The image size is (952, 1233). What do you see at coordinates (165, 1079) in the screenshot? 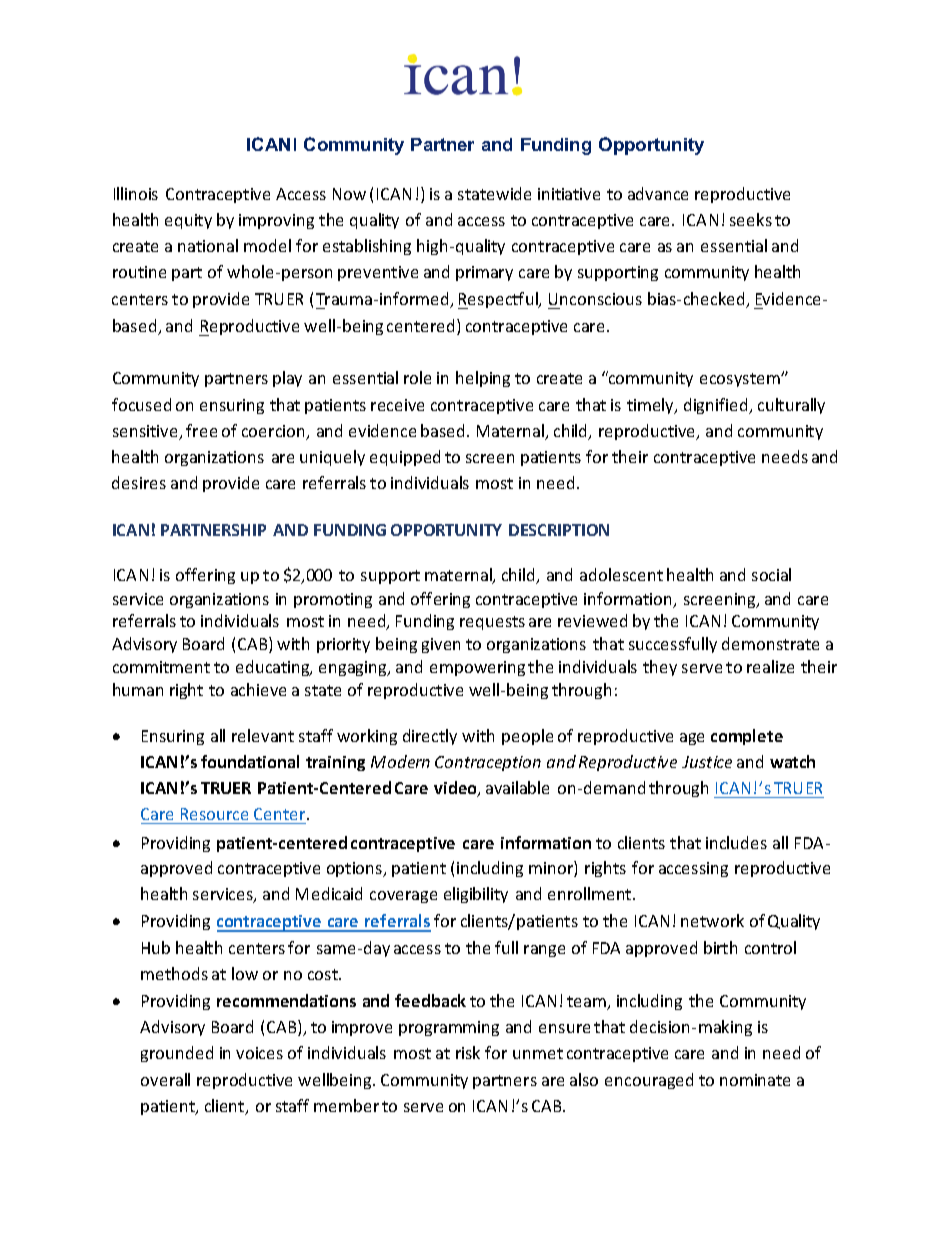
I see `overall` at bounding box center [165, 1079].
